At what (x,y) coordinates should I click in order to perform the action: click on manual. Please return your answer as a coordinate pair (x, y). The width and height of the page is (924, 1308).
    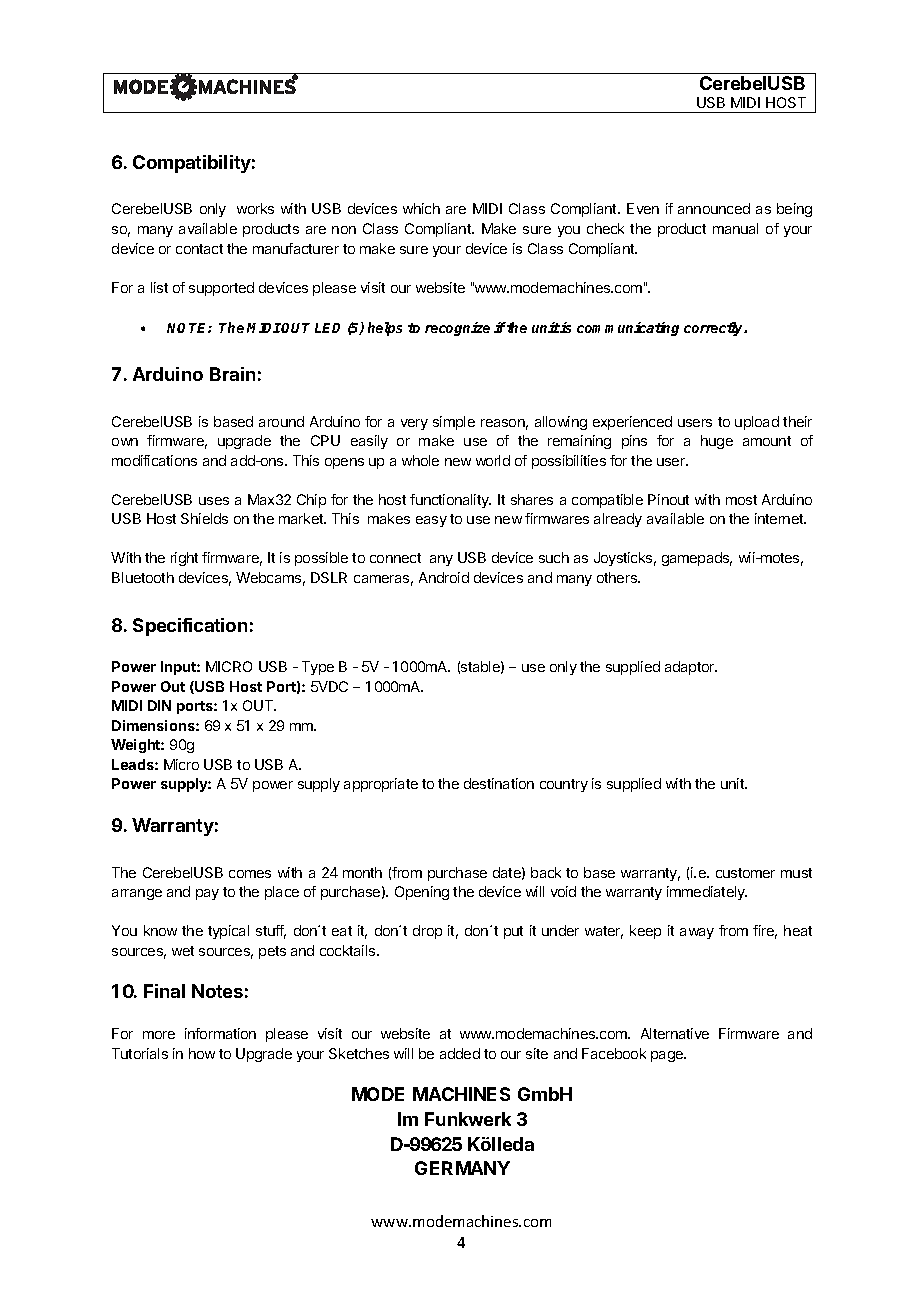
    Looking at the image, I should click on (735, 228).
